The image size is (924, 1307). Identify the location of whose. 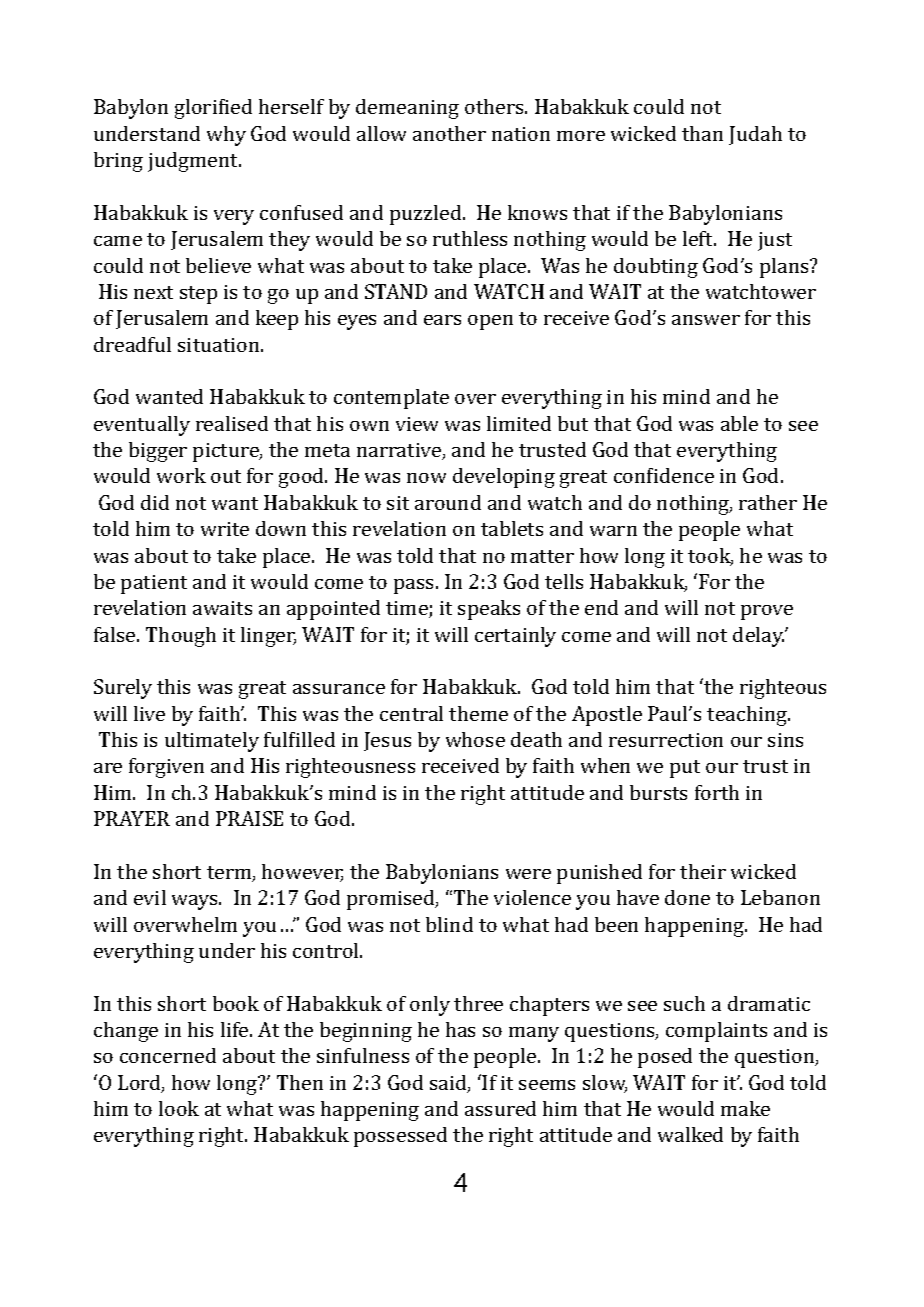
(475, 739).
